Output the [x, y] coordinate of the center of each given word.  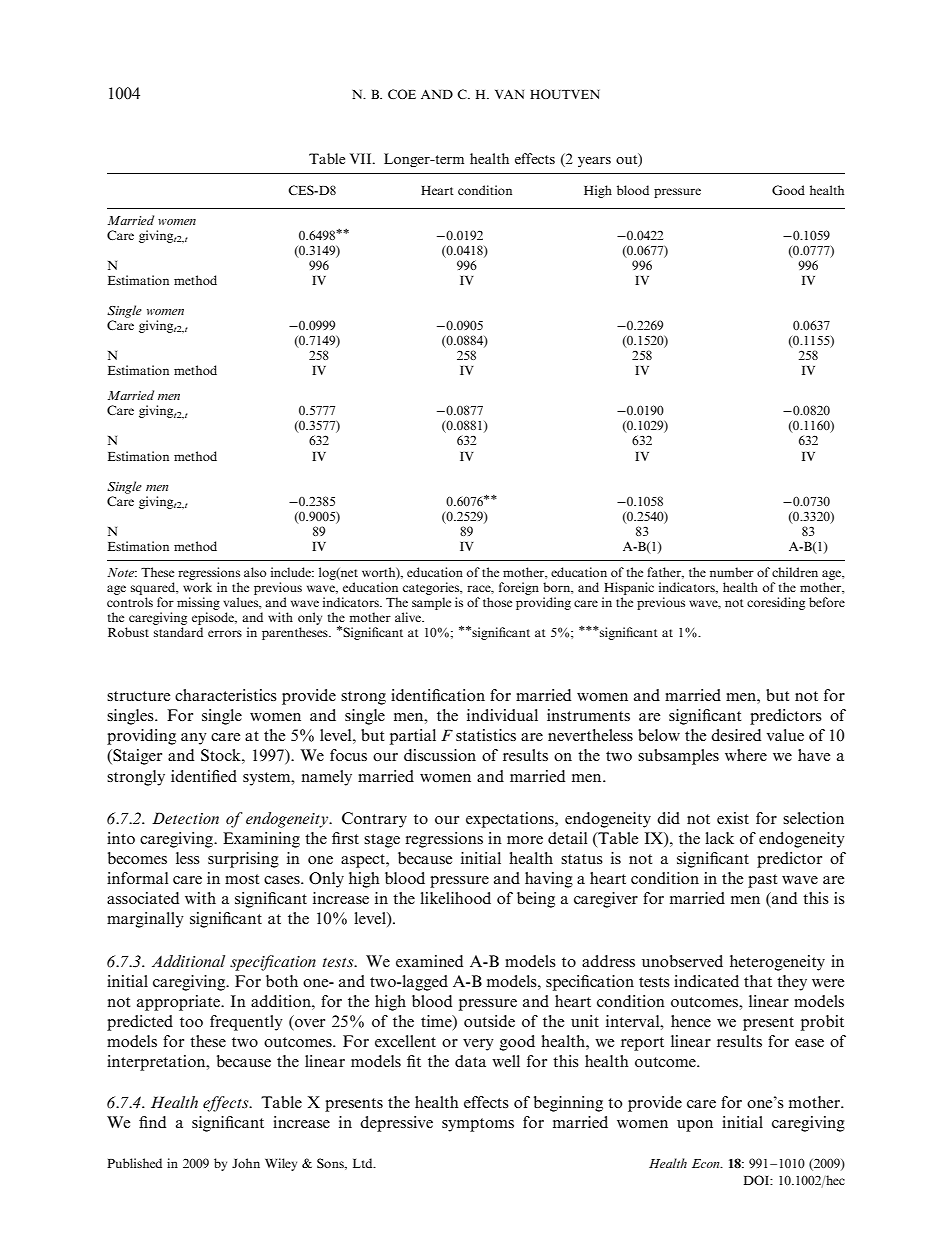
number [732, 572]
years [594, 162]
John [246, 1163]
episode [214, 618]
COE [402, 94]
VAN [509, 94]
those [497, 602]
